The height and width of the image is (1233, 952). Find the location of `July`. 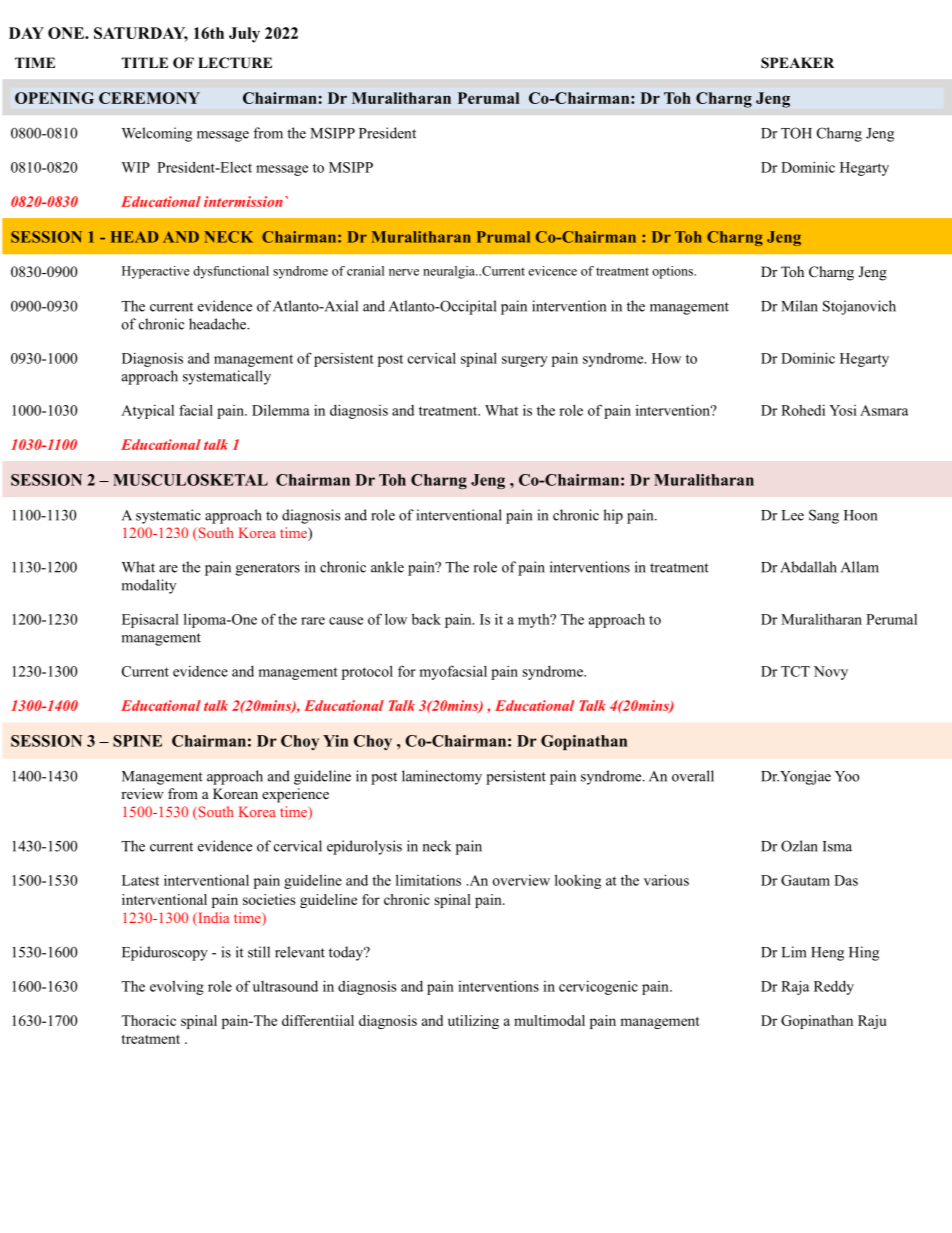

July is located at coordinates (244, 35).
